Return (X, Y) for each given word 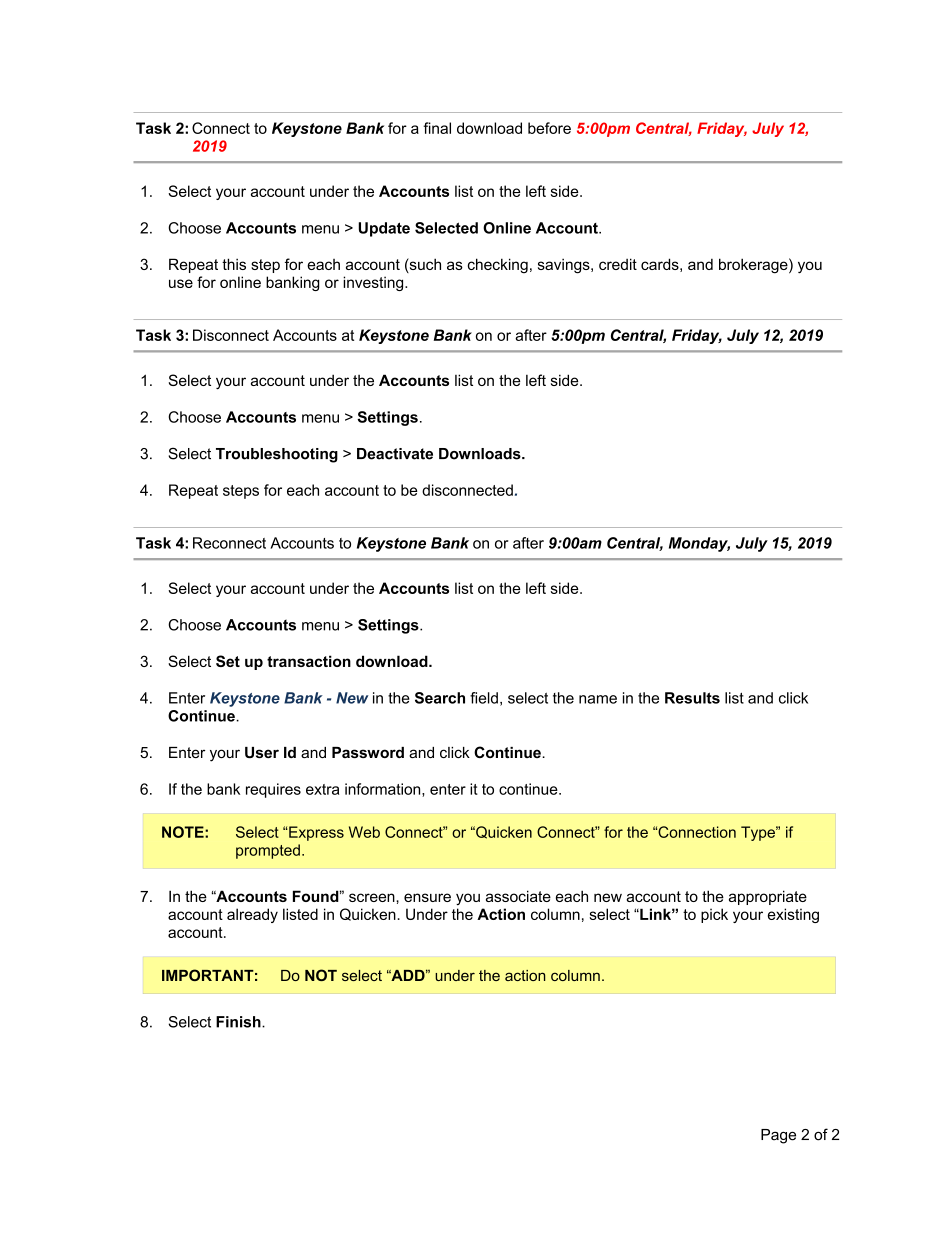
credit (618, 264)
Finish (239, 1022)
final (437, 128)
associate (518, 896)
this (234, 264)
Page (778, 1136)
